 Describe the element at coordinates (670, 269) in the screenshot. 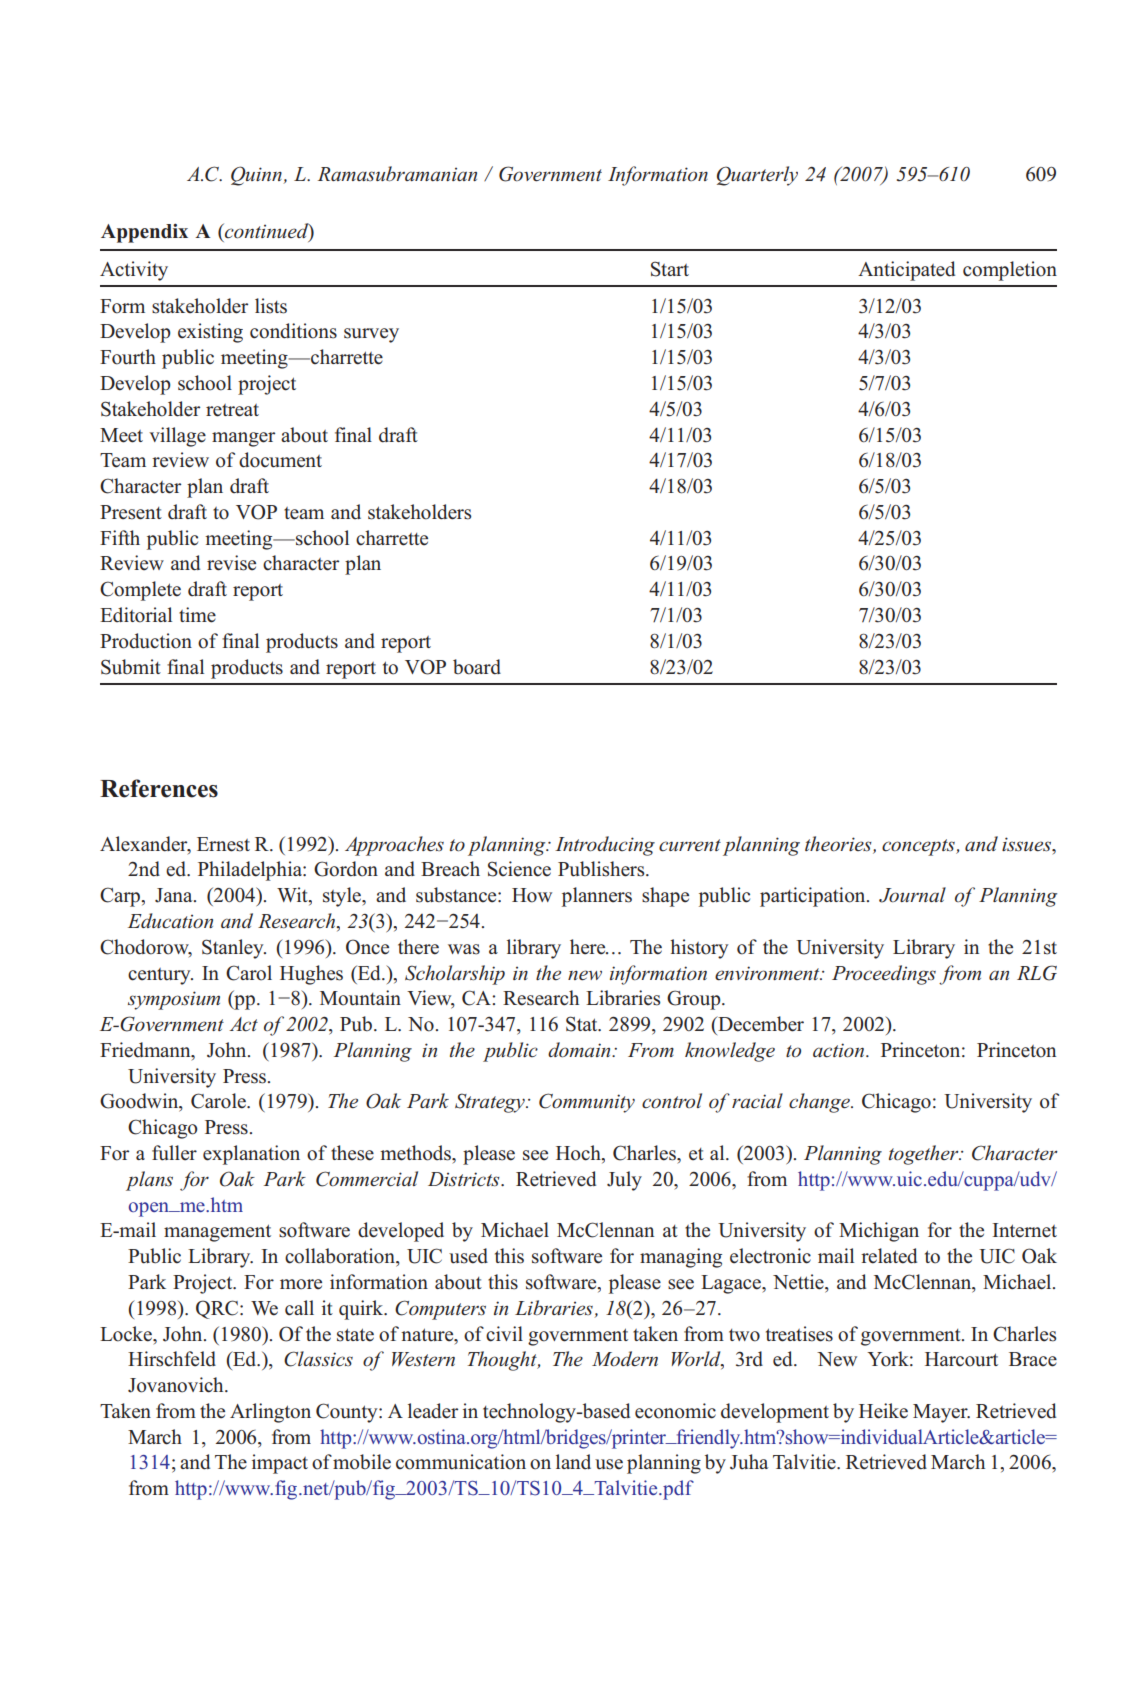

I see `Start` at that location.
